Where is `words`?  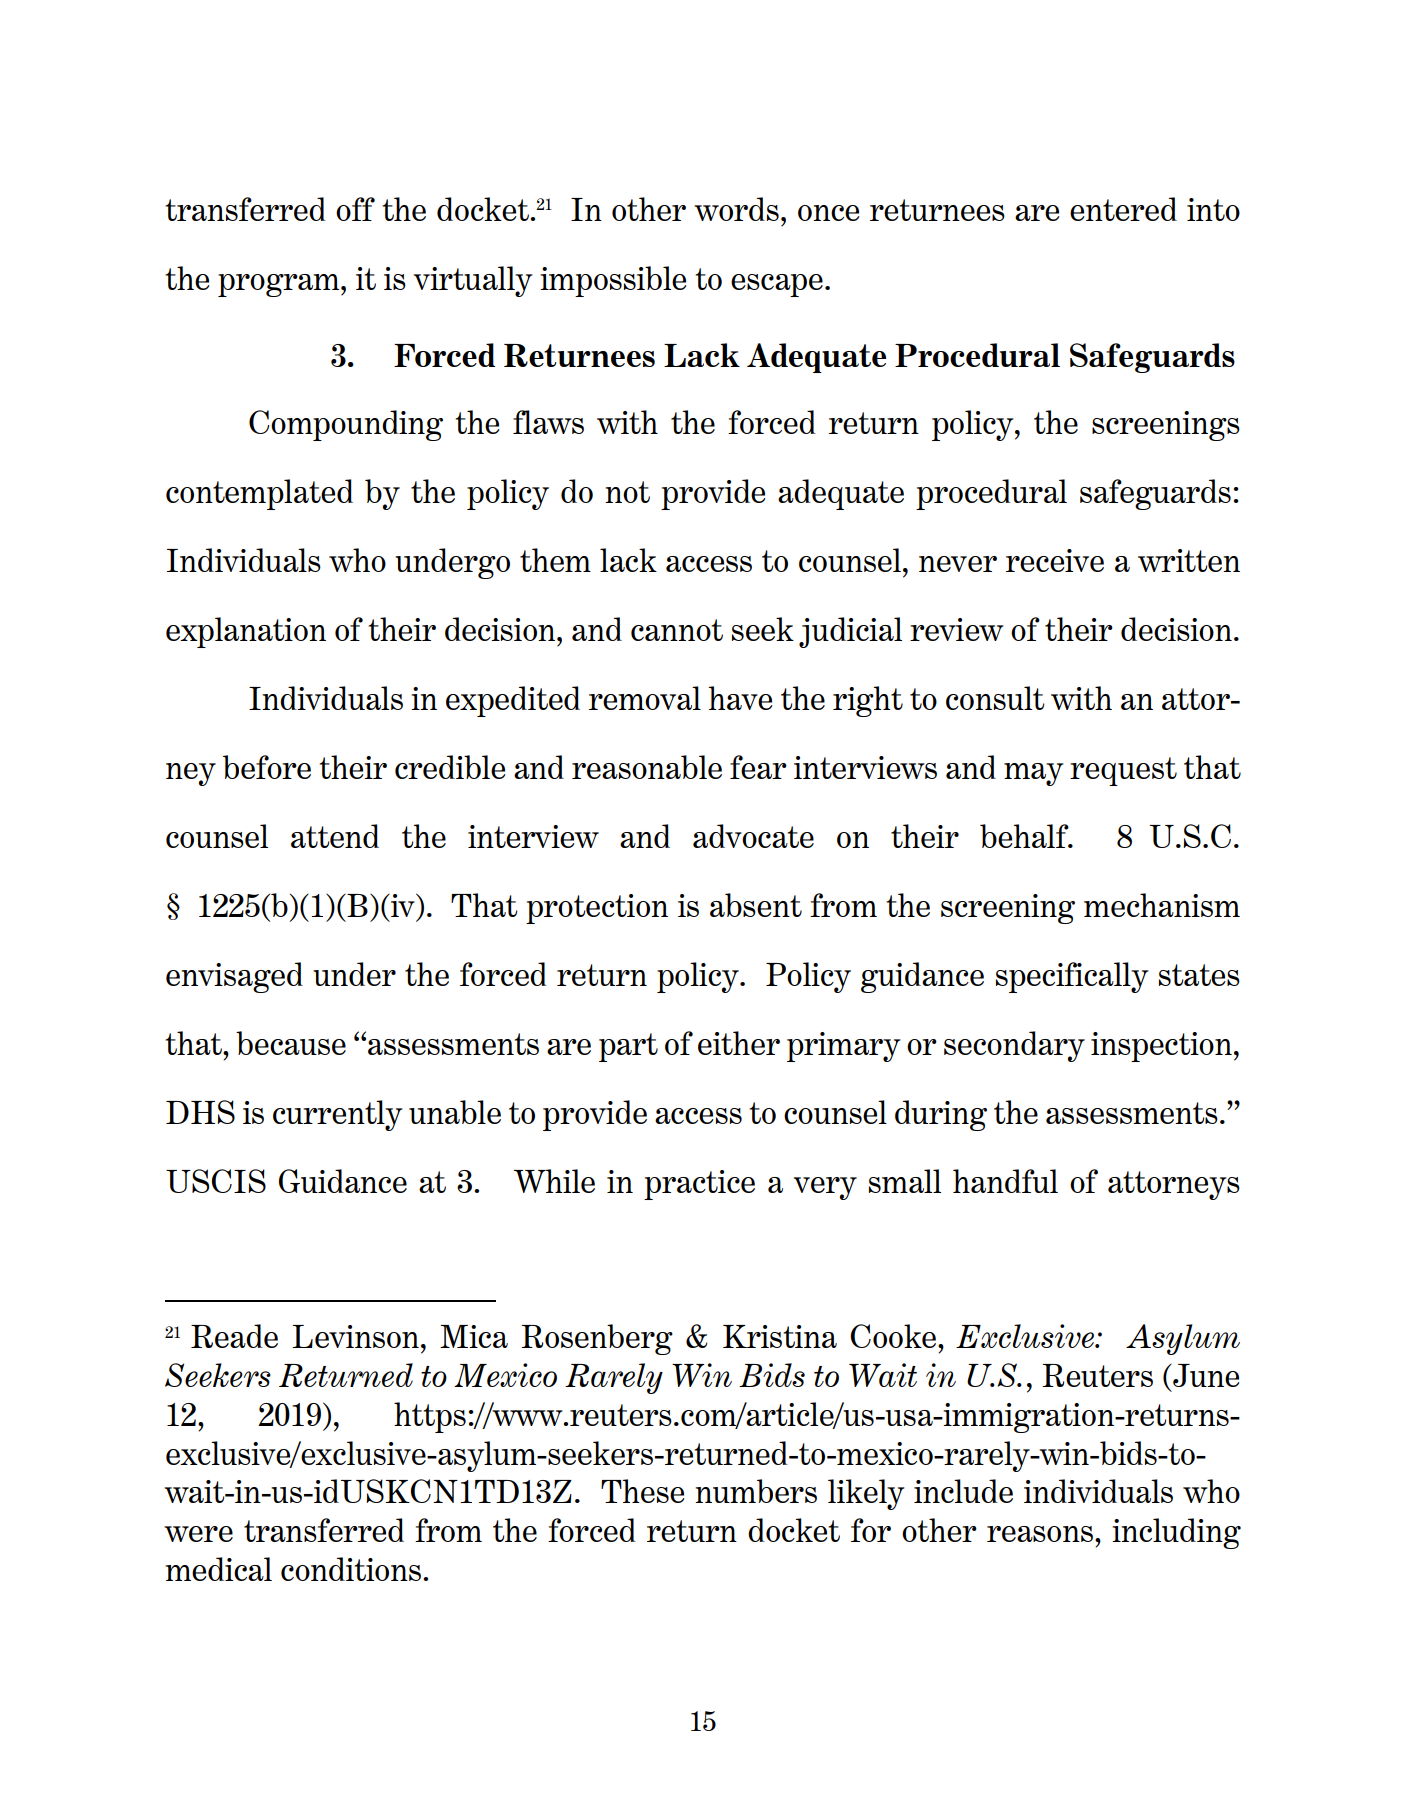 words is located at coordinates (736, 209).
